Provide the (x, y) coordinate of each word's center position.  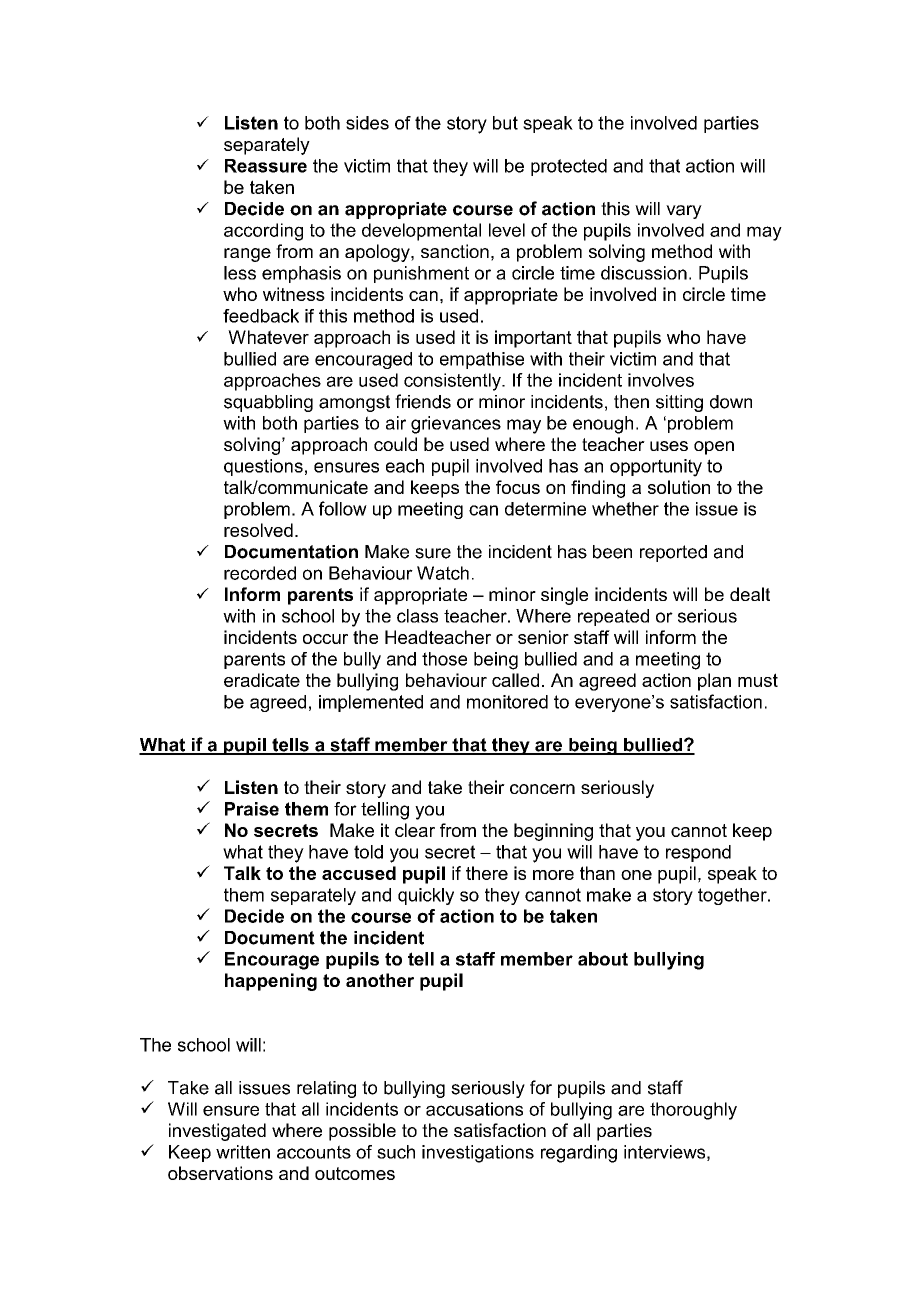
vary (684, 212)
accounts (314, 1152)
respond (698, 853)
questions (263, 467)
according (263, 232)
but (505, 123)
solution (679, 487)
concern (542, 789)
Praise (252, 809)
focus (518, 487)
